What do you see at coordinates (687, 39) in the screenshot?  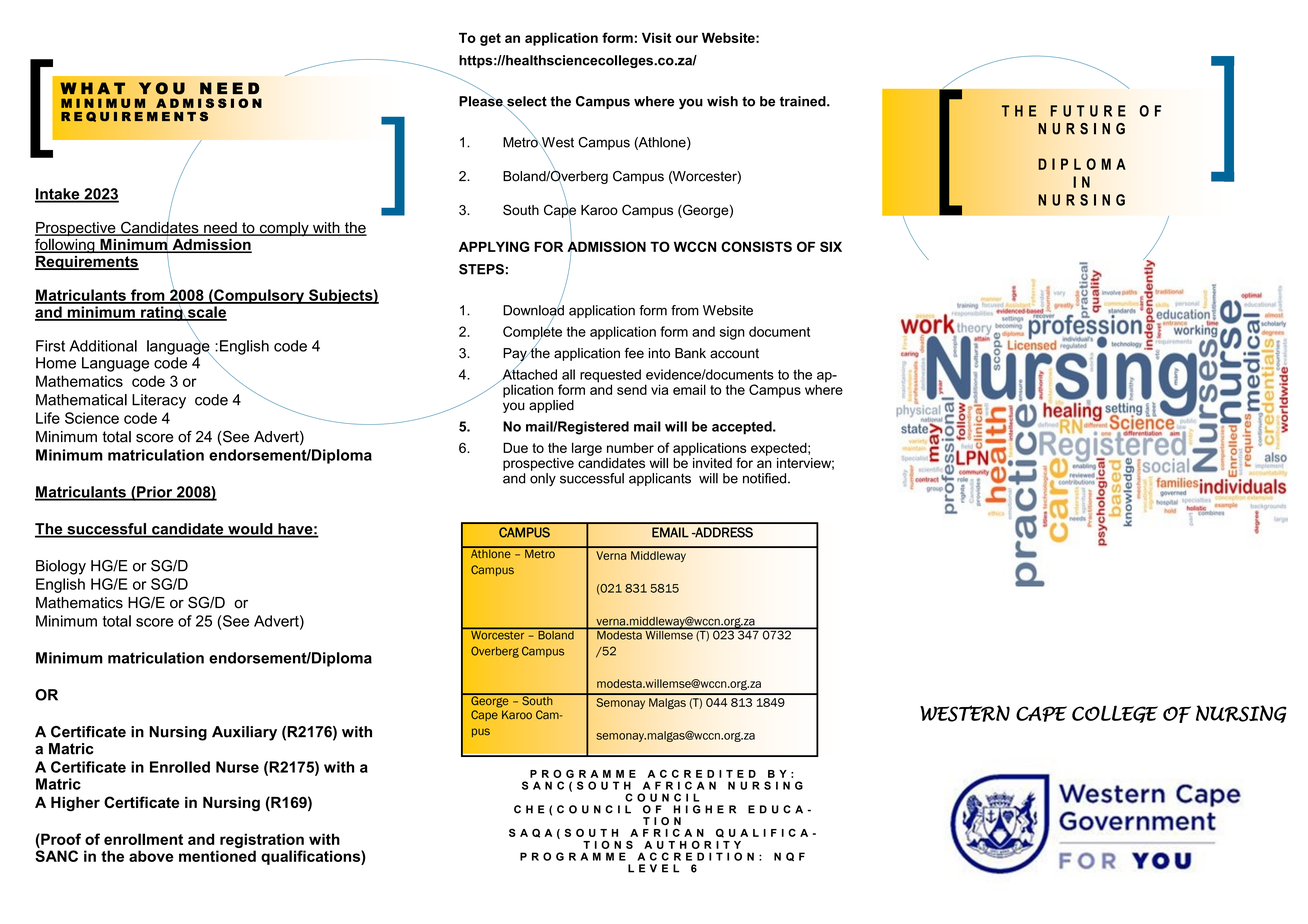 I see `our` at bounding box center [687, 39].
